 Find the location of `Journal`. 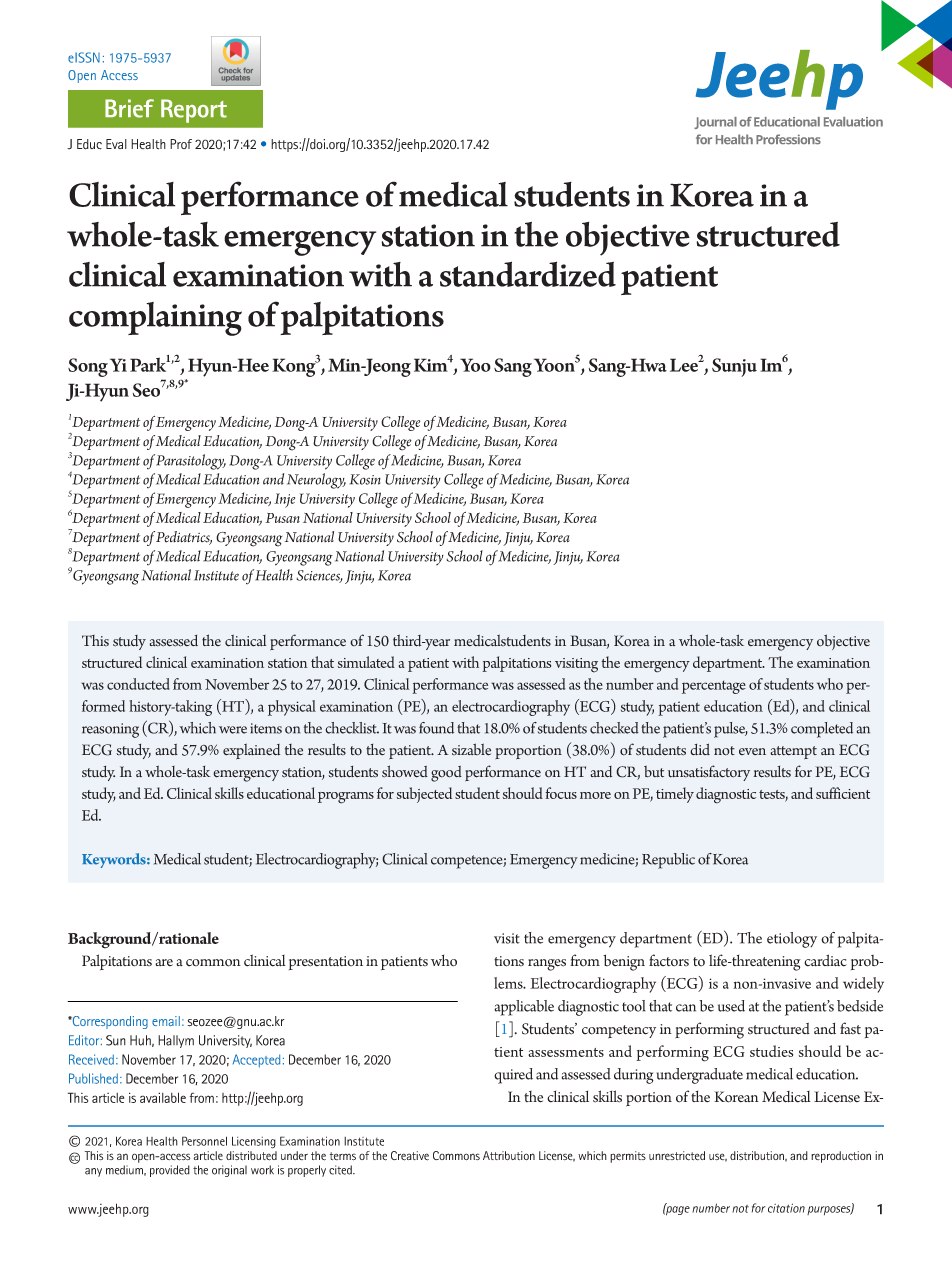

Journal is located at coordinates (715, 123).
